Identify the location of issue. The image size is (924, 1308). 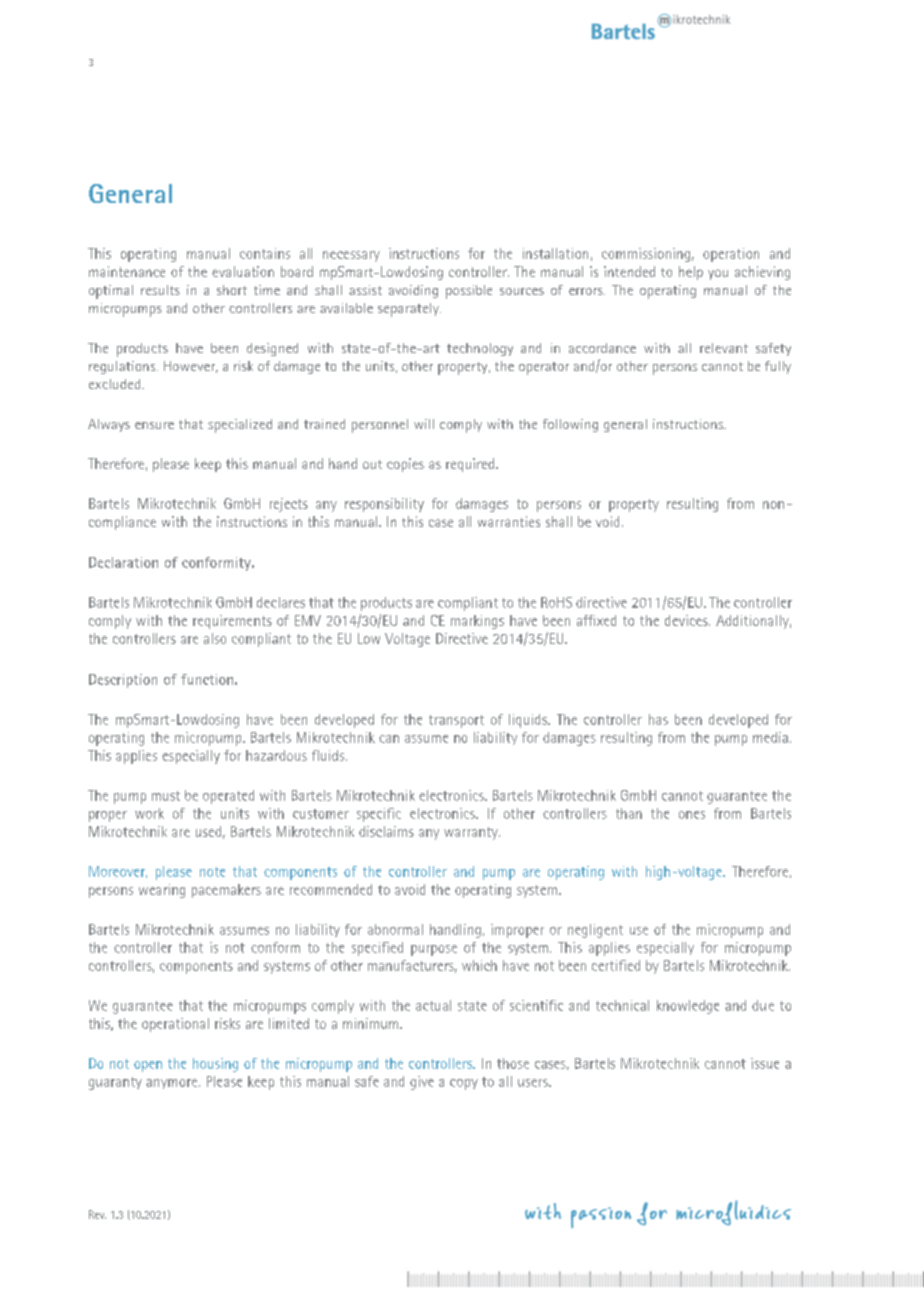
(765, 1063).
